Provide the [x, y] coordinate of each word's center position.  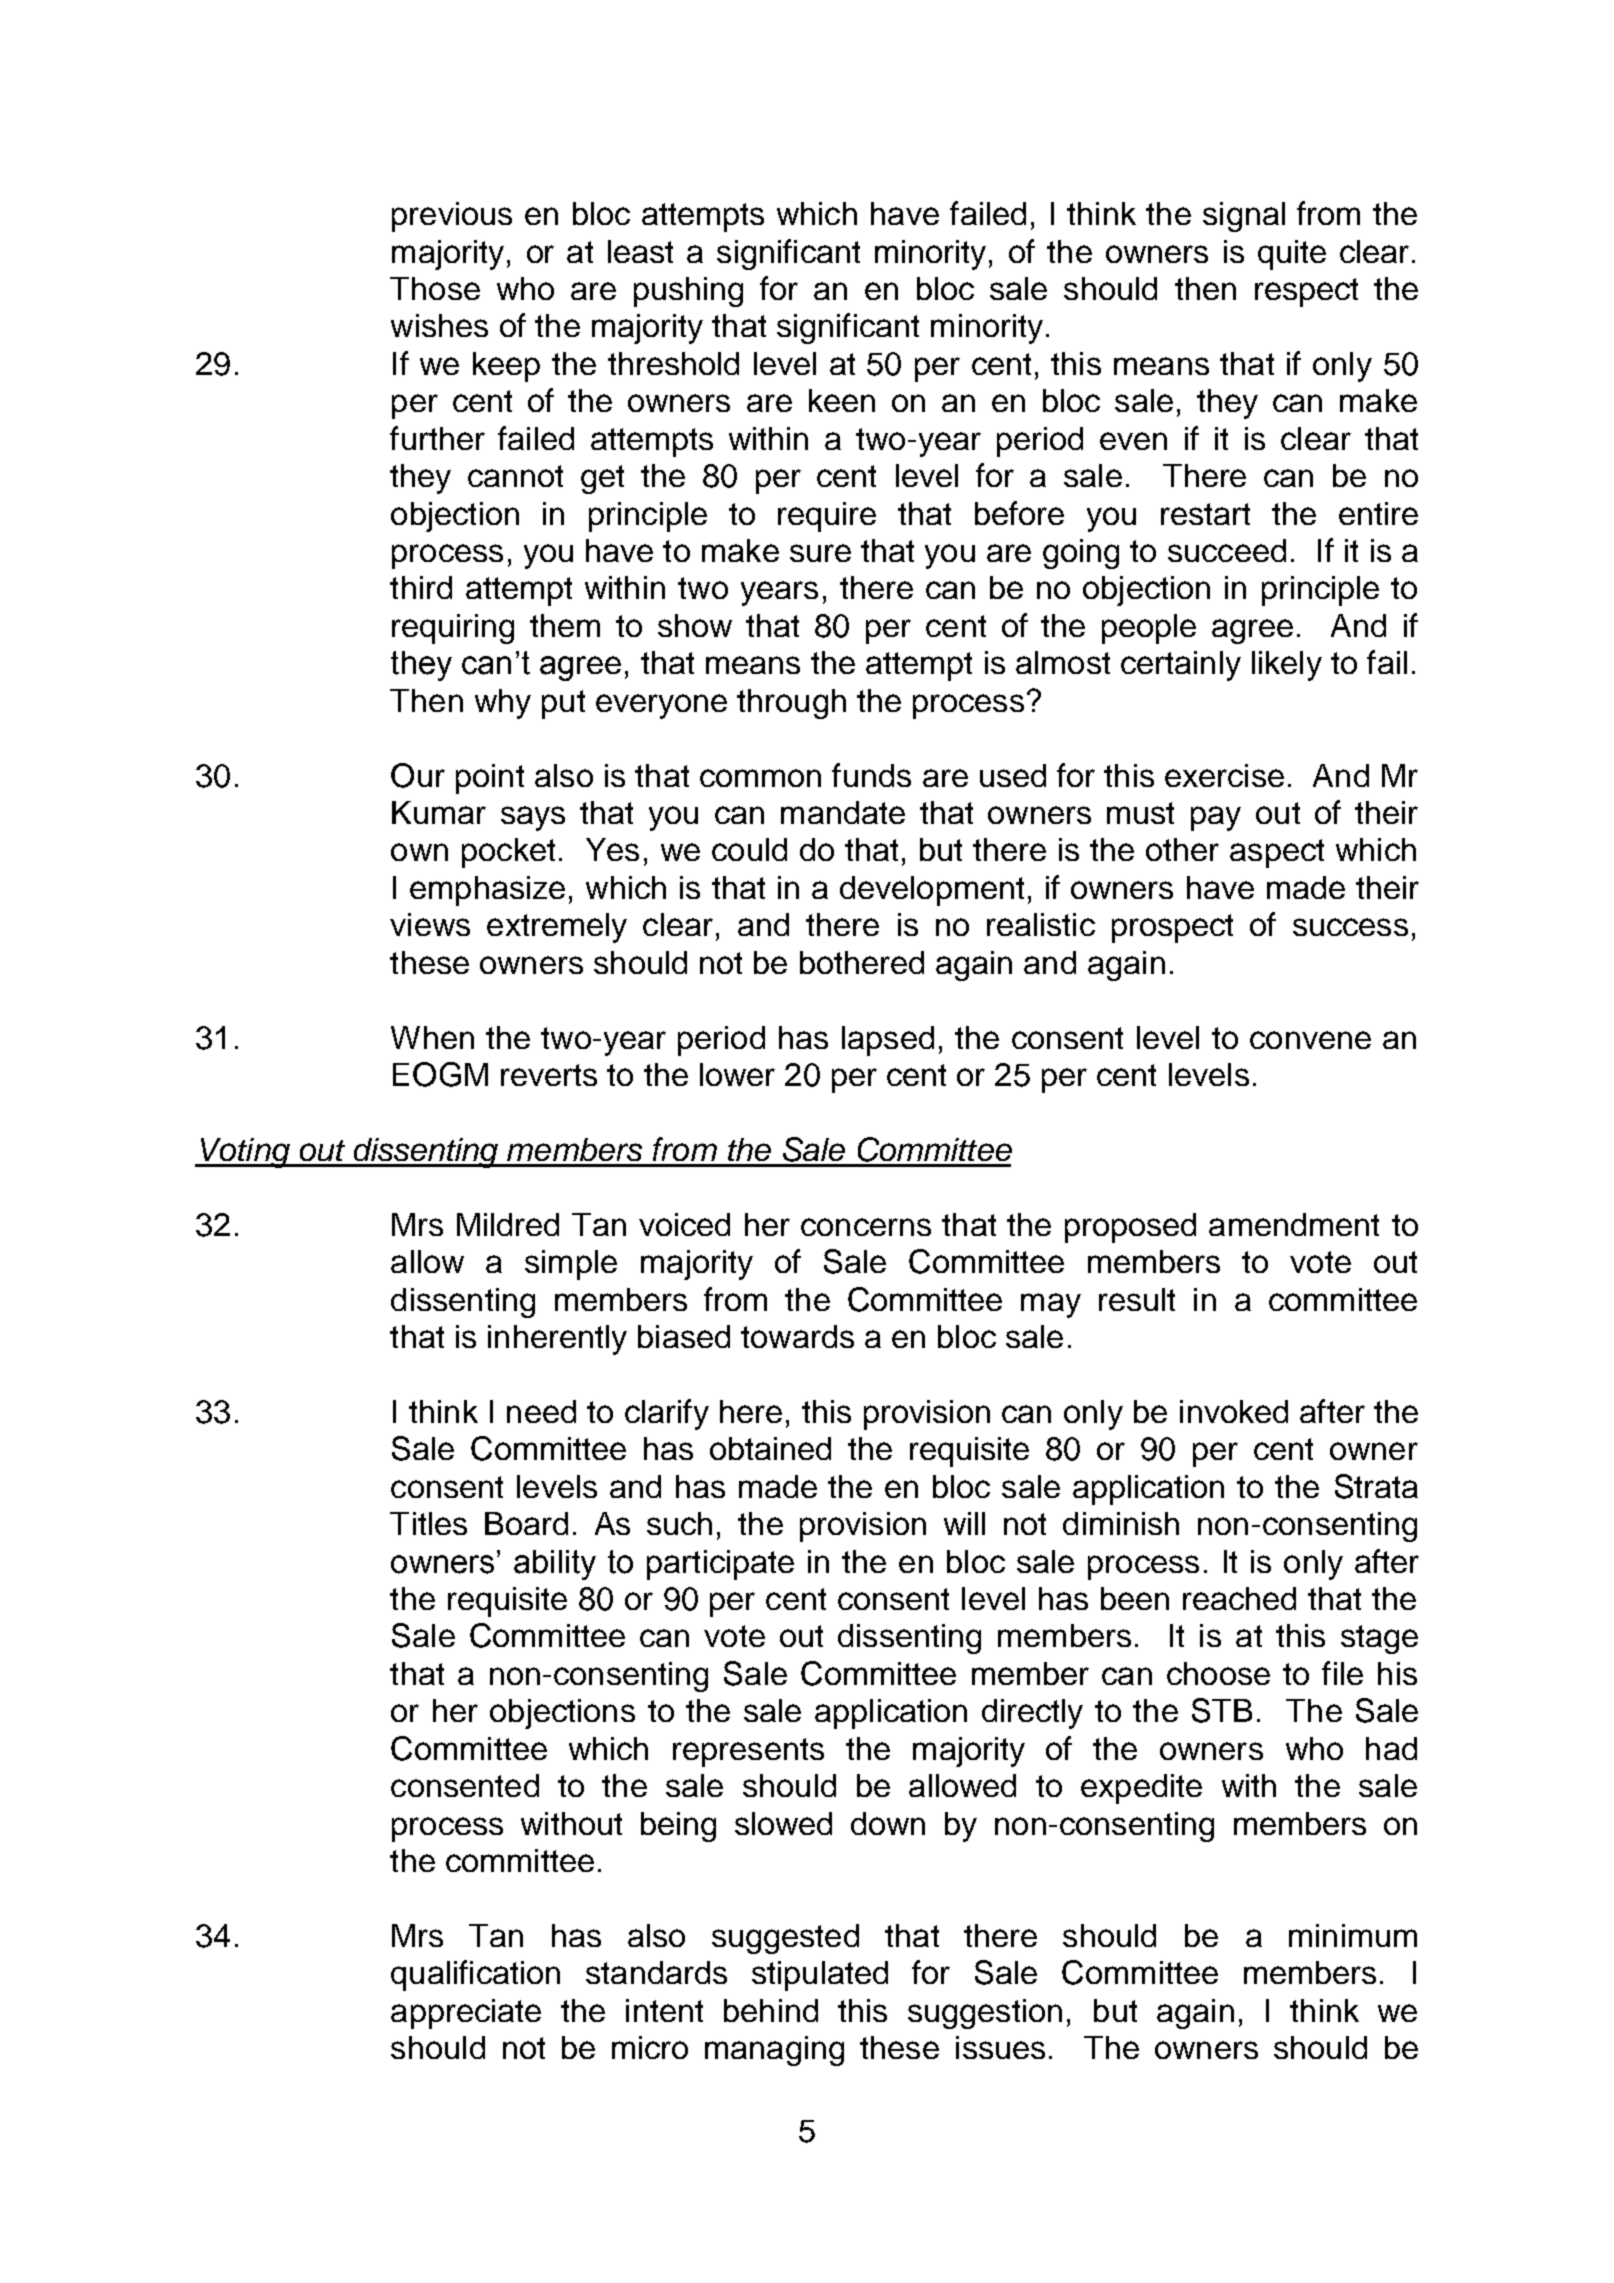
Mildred [508, 1224]
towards [797, 1336]
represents [748, 1752]
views [430, 924]
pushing [688, 292]
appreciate [466, 2014]
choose [1218, 1673]
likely [1287, 666]
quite [1292, 255]
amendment [1294, 1224]
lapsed [888, 1041]
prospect [1172, 928]
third [421, 587]
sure [820, 553]
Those [435, 288]
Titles [428, 1523]
